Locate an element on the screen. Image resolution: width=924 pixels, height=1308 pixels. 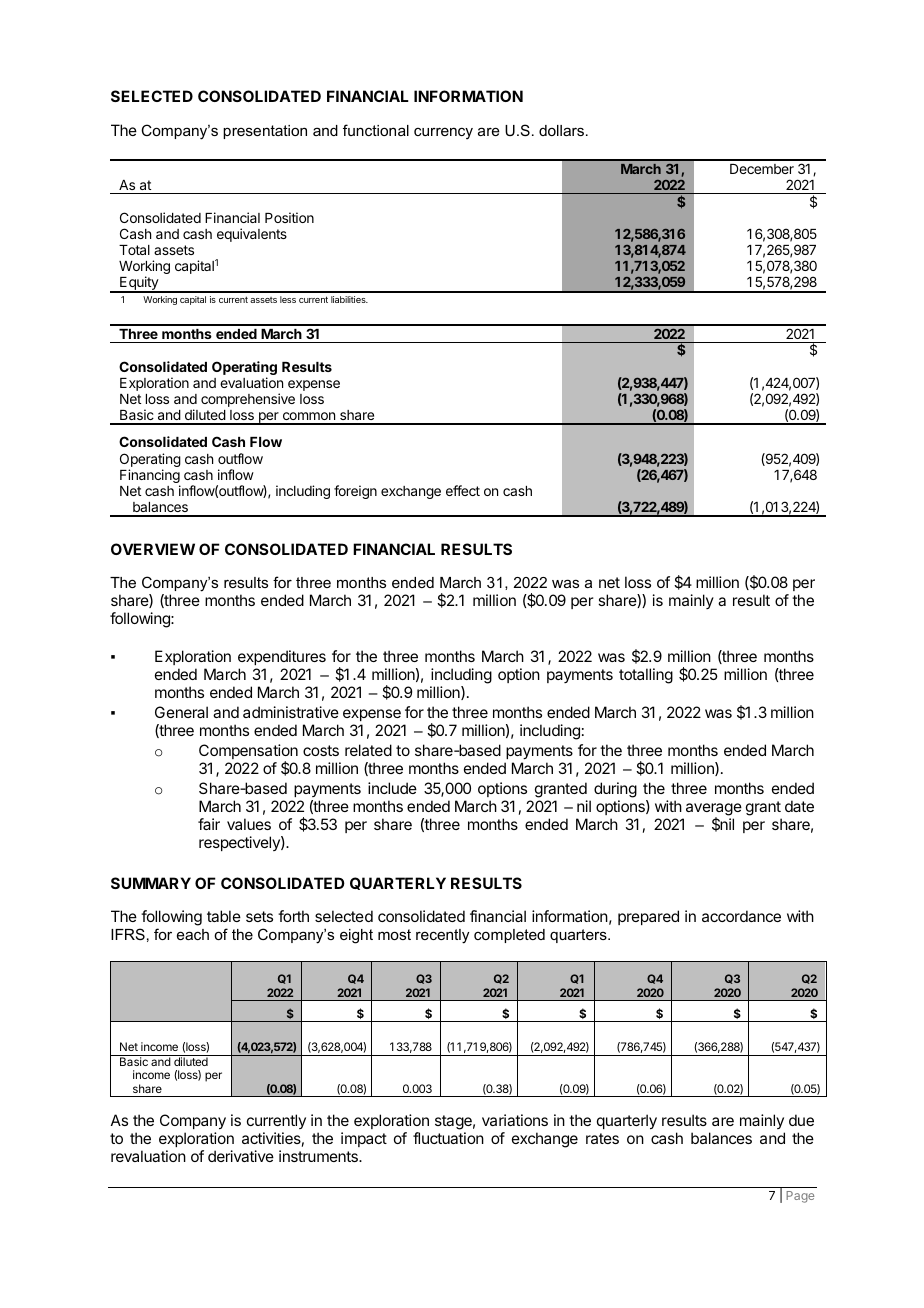
derivative is located at coordinates (241, 1156).
